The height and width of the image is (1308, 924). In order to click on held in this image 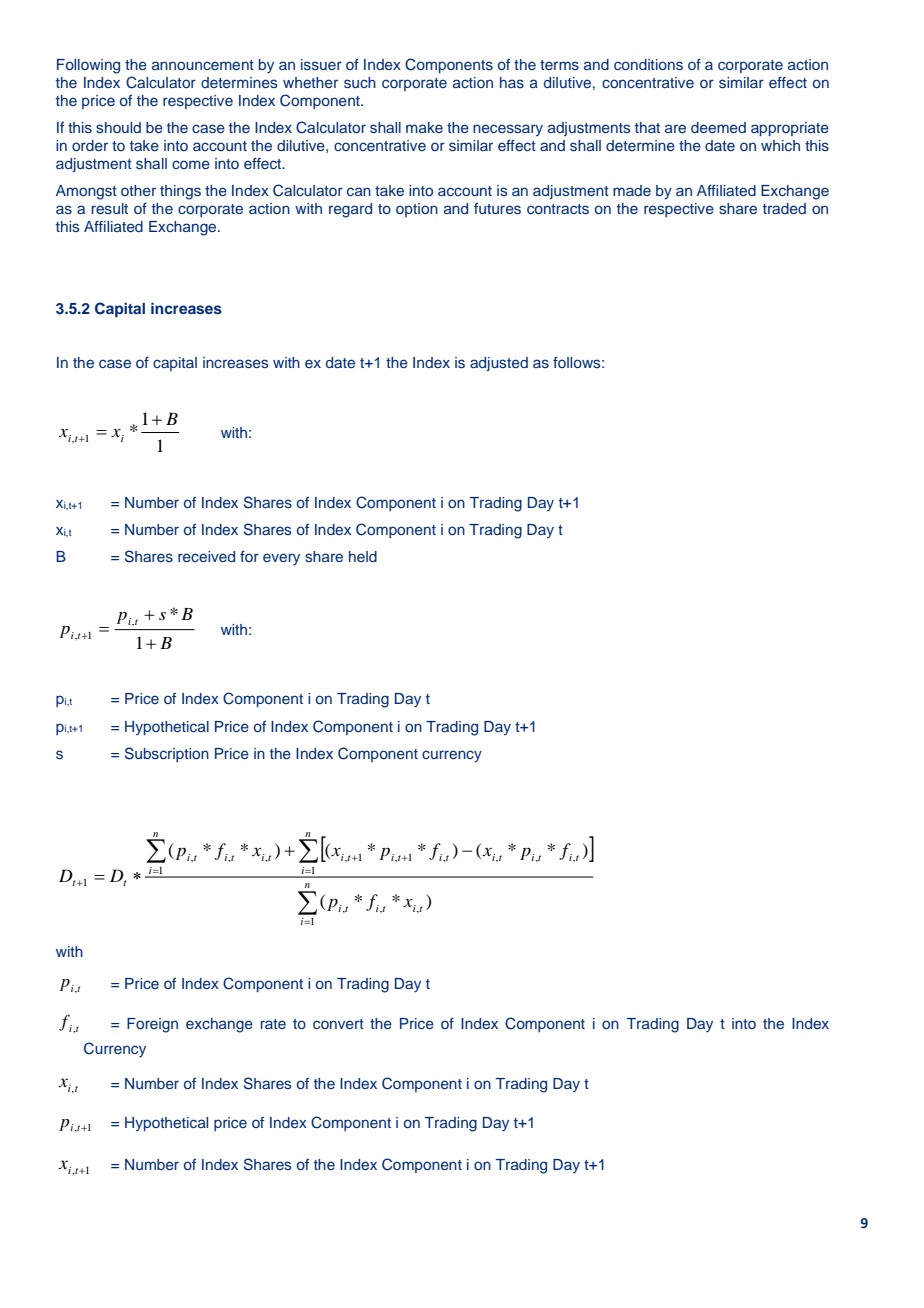, I will do `click(363, 556)`.
